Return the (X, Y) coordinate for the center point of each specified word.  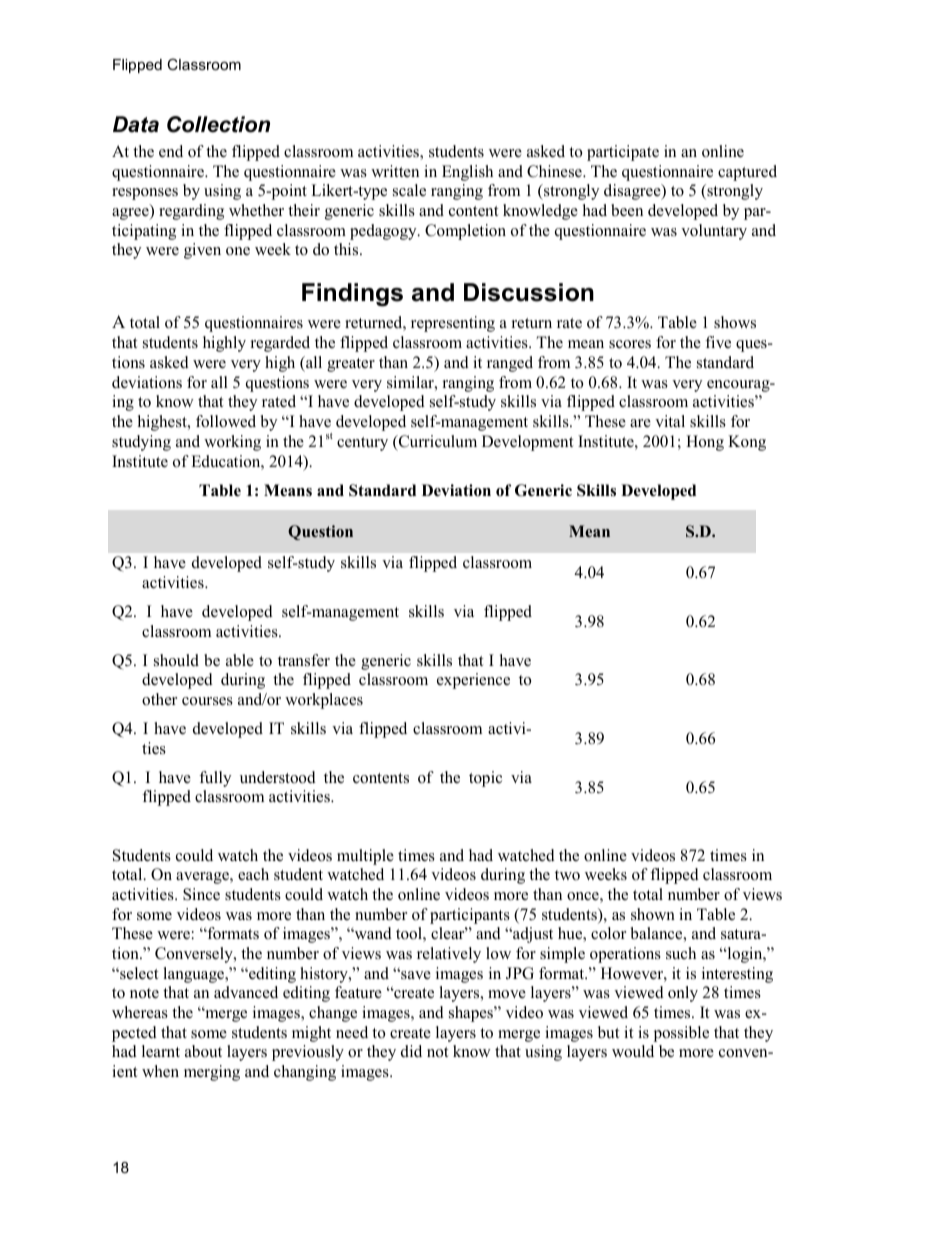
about (203, 1051)
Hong (705, 443)
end (171, 151)
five (718, 342)
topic (485, 779)
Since (201, 894)
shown (653, 914)
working (232, 443)
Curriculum (436, 442)
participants (470, 916)
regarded (280, 344)
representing (453, 324)
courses (207, 701)
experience (473, 681)
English (467, 173)
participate (623, 153)
